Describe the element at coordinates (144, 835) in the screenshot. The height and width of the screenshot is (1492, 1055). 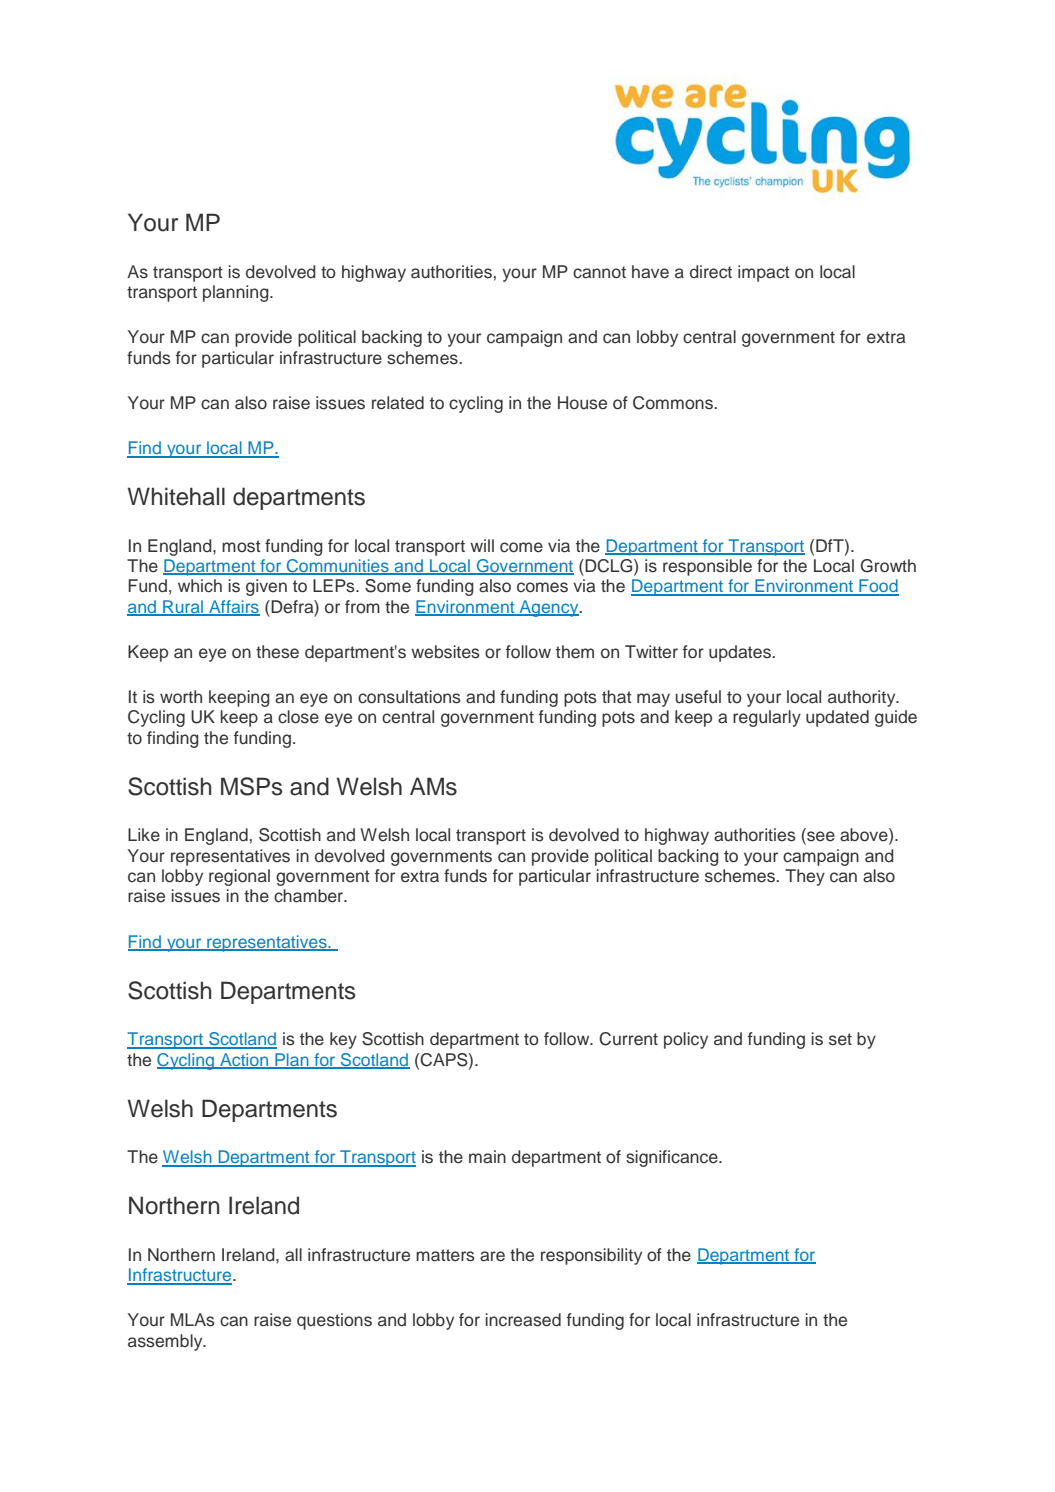
I see `Like` at that location.
